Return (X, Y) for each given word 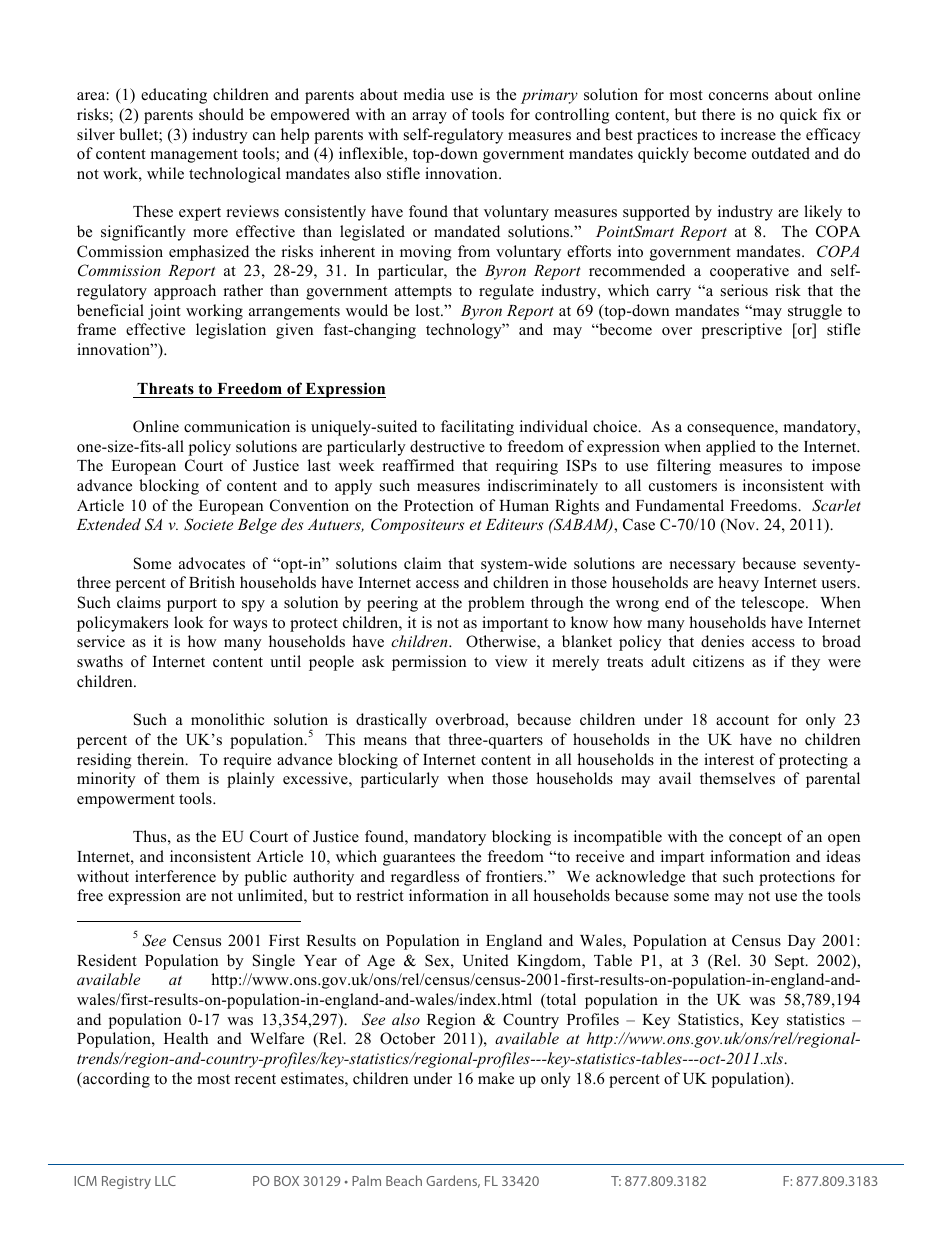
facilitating (477, 428)
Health (186, 1038)
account (742, 720)
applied (731, 448)
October (407, 1038)
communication (237, 426)
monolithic (228, 719)
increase (748, 134)
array (429, 118)
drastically (391, 721)
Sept (791, 962)
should (221, 114)
